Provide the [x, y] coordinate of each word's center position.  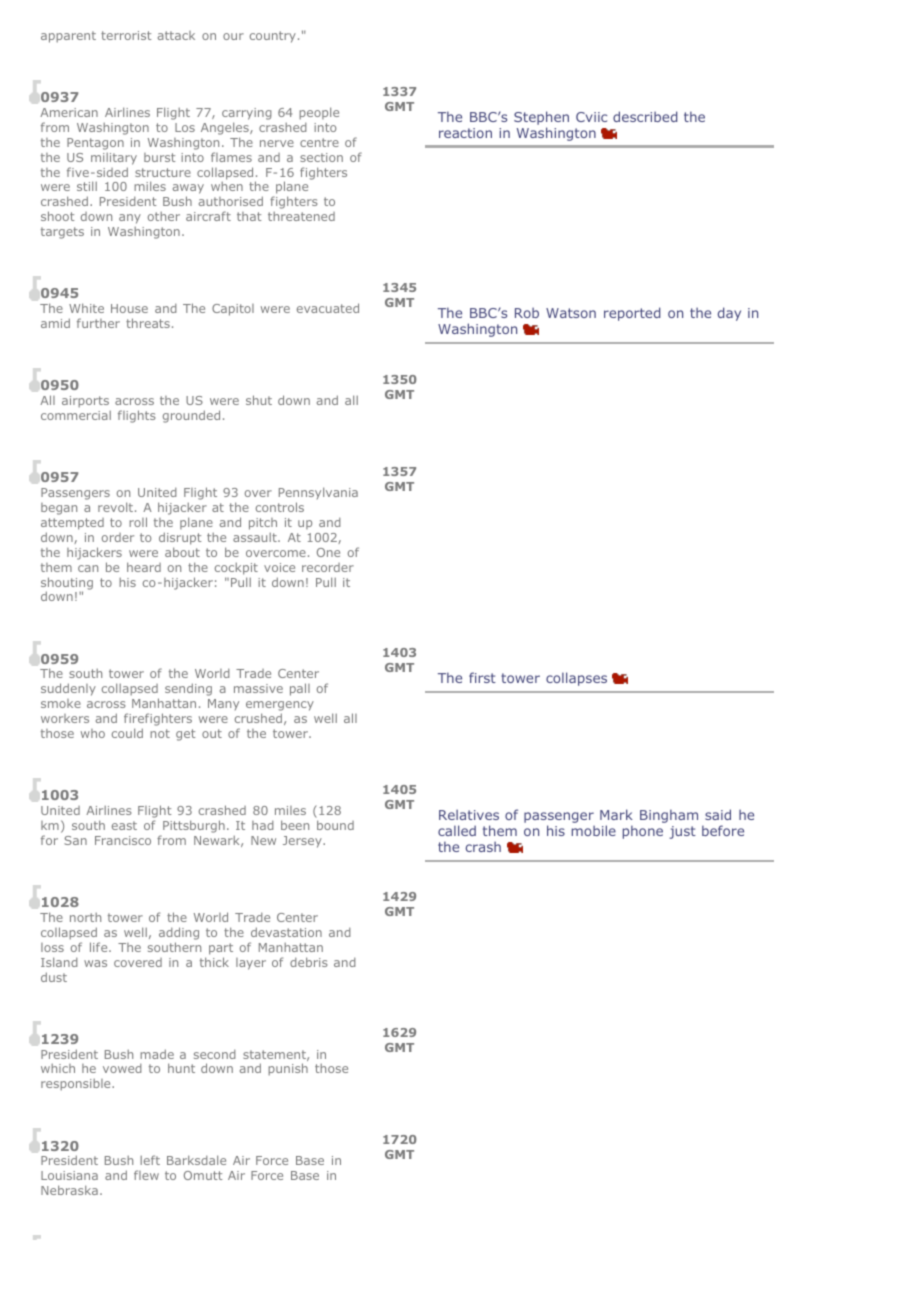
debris [309, 962]
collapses [576, 679]
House [129, 308]
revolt [117, 507]
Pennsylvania [318, 495]
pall [300, 689]
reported [632, 314]
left [150, 1160]
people [319, 113]
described [645, 116]
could [127, 733]
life [100, 947]
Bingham [669, 816]
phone [643, 832]
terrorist [126, 35]
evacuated [328, 308]
